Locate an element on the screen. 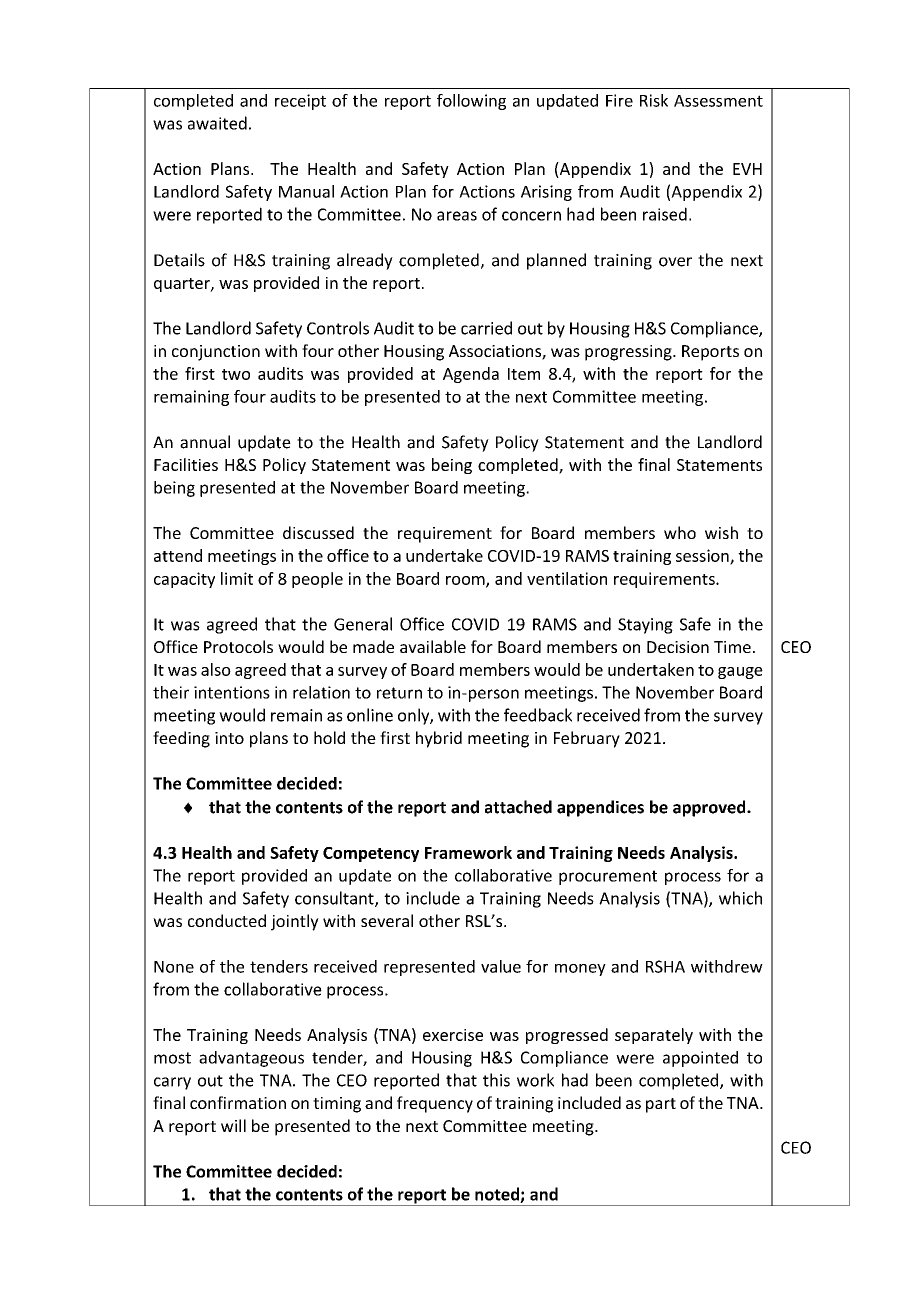 This screenshot has height=1308, width=924. awaited is located at coordinates (217, 123).
